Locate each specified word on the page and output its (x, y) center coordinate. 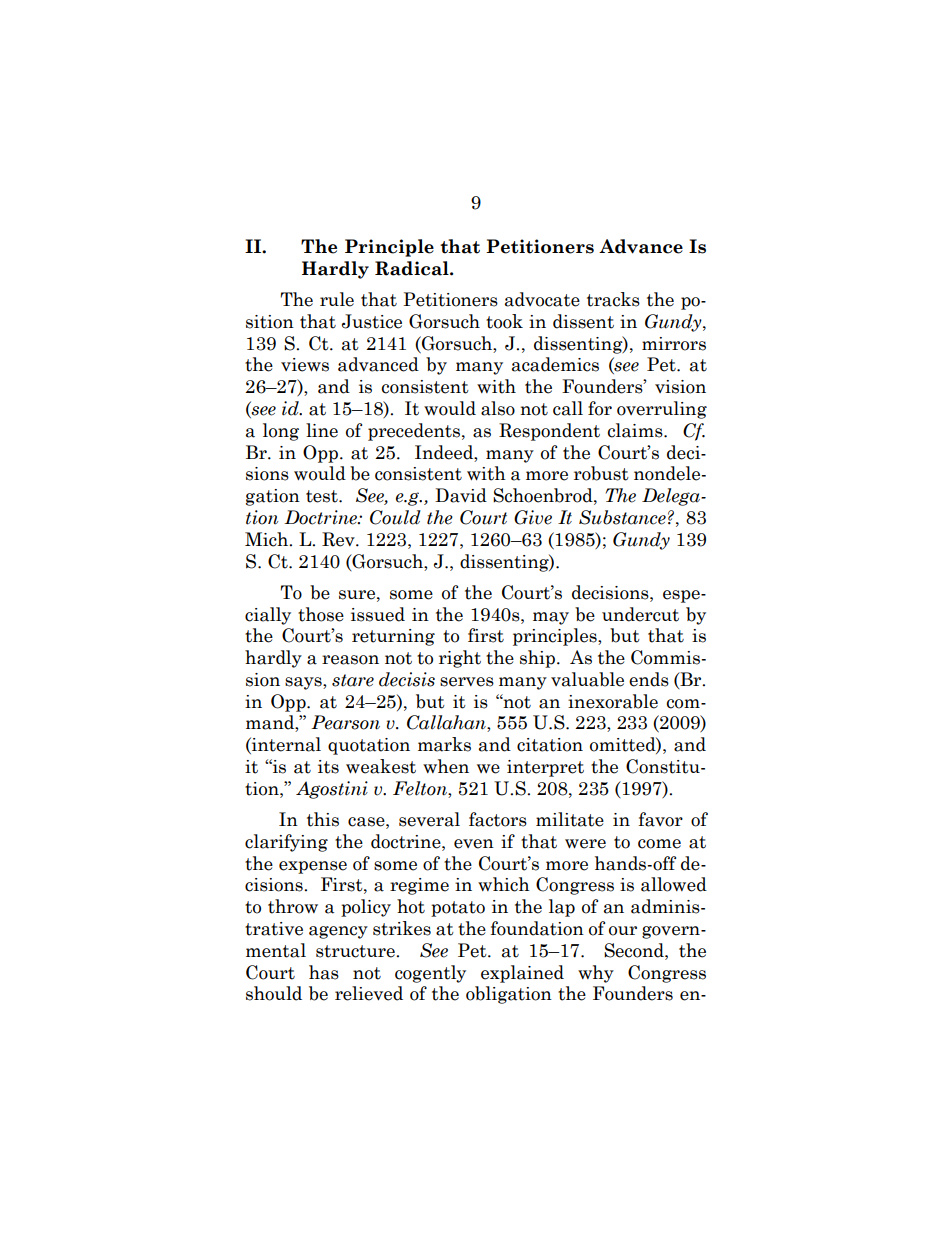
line (322, 430)
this (323, 819)
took (504, 321)
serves (467, 682)
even (474, 844)
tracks (613, 299)
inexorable (613, 701)
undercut (640, 614)
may (551, 618)
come (659, 844)
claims (636, 430)
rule (337, 299)
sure (358, 595)
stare (353, 680)
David (461, 495)
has (324, 972)
